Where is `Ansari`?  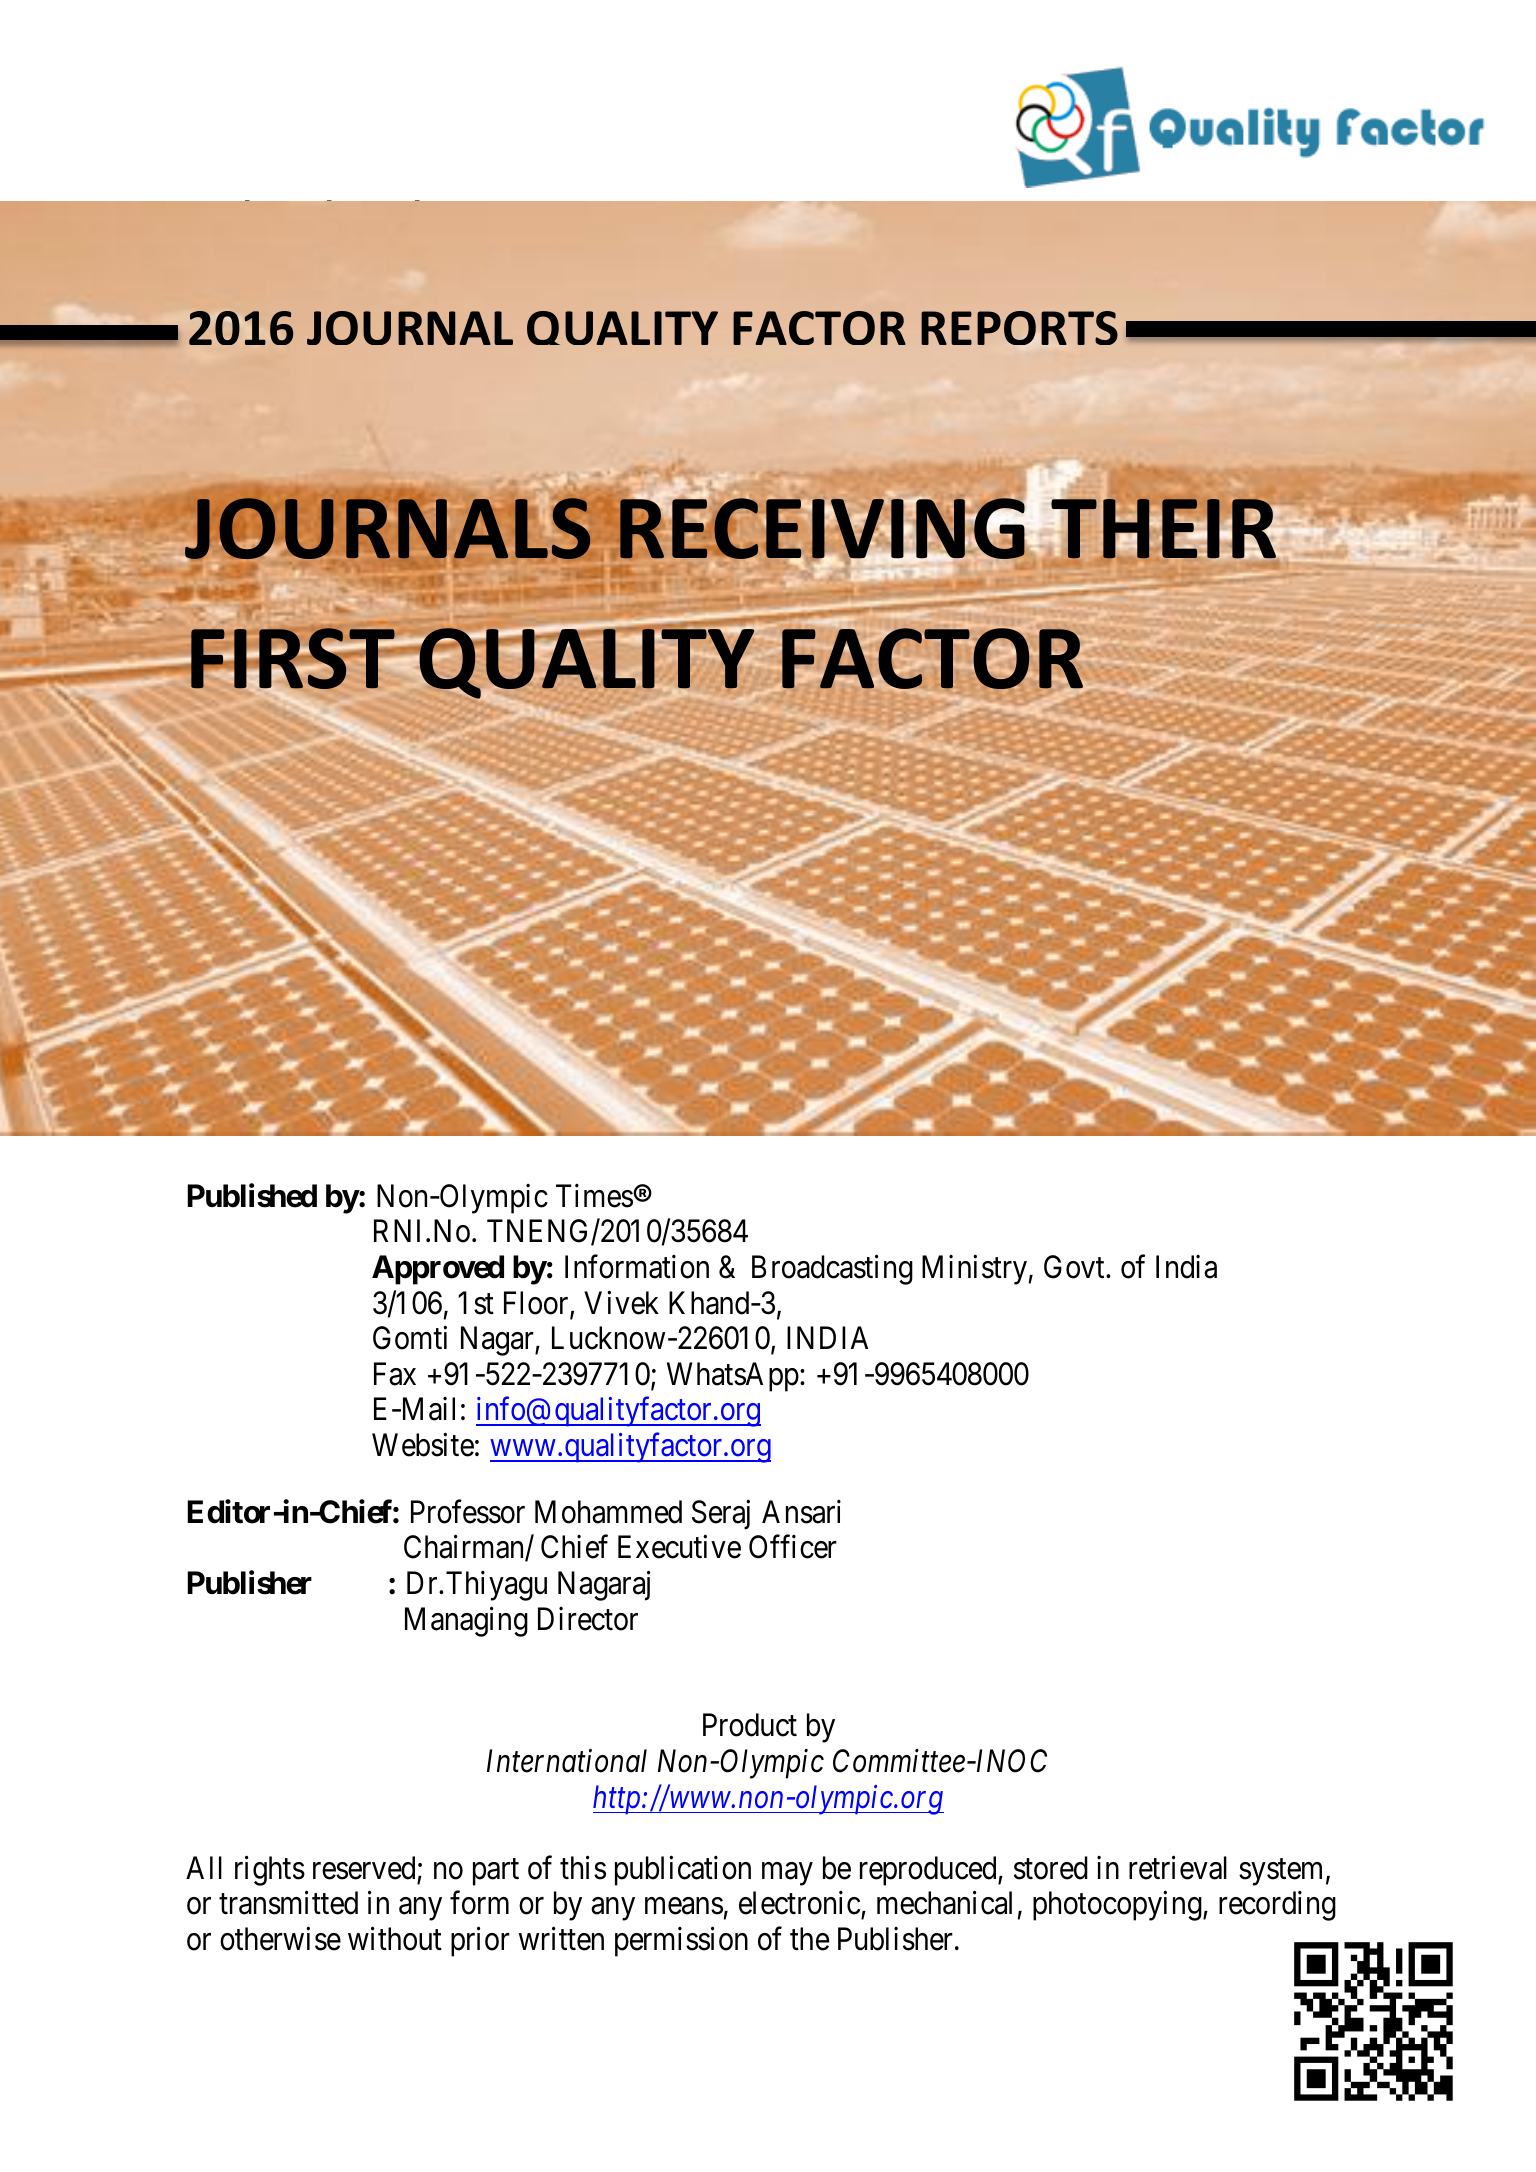 Ansari is located at coordinates (801, 1512).
